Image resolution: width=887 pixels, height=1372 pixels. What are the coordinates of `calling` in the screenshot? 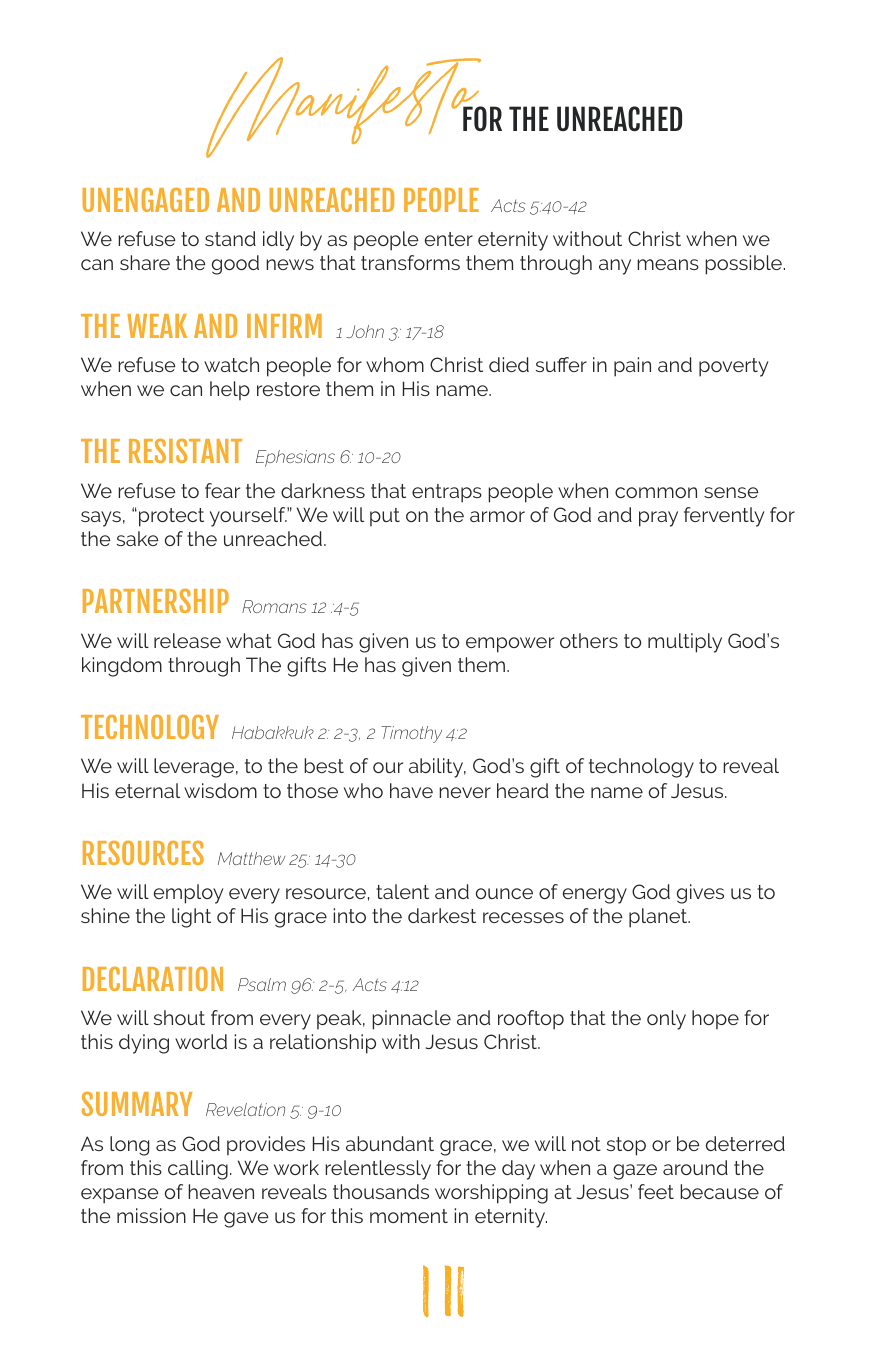 It's located at (198, 1170).
